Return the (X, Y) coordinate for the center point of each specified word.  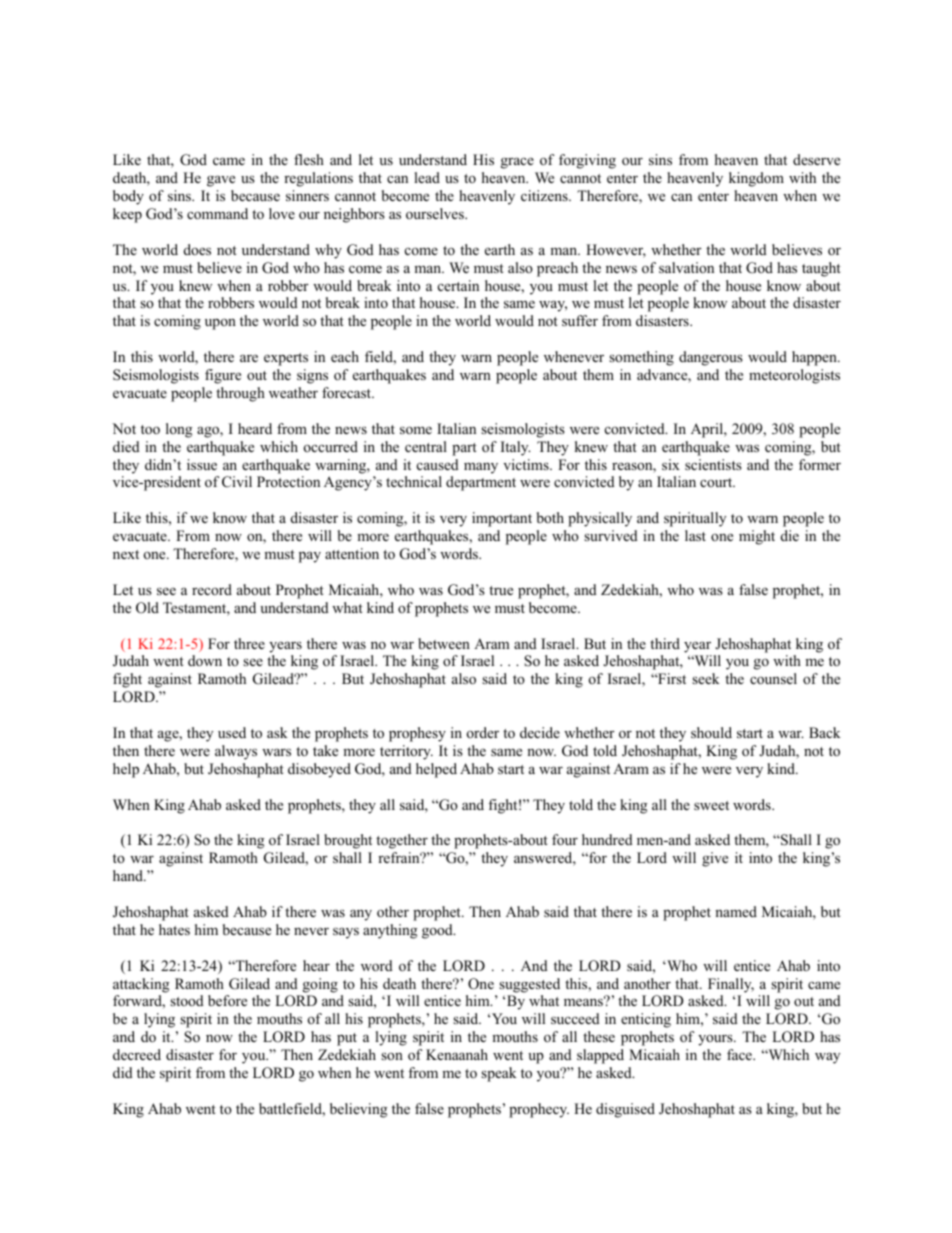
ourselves (436, 213)
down (205, 660)
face (740, 1054)
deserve (816, 159)
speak (499, 1074)
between (444, 643)
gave (221, 181)
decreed (137, 1054)
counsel (773, 678)
